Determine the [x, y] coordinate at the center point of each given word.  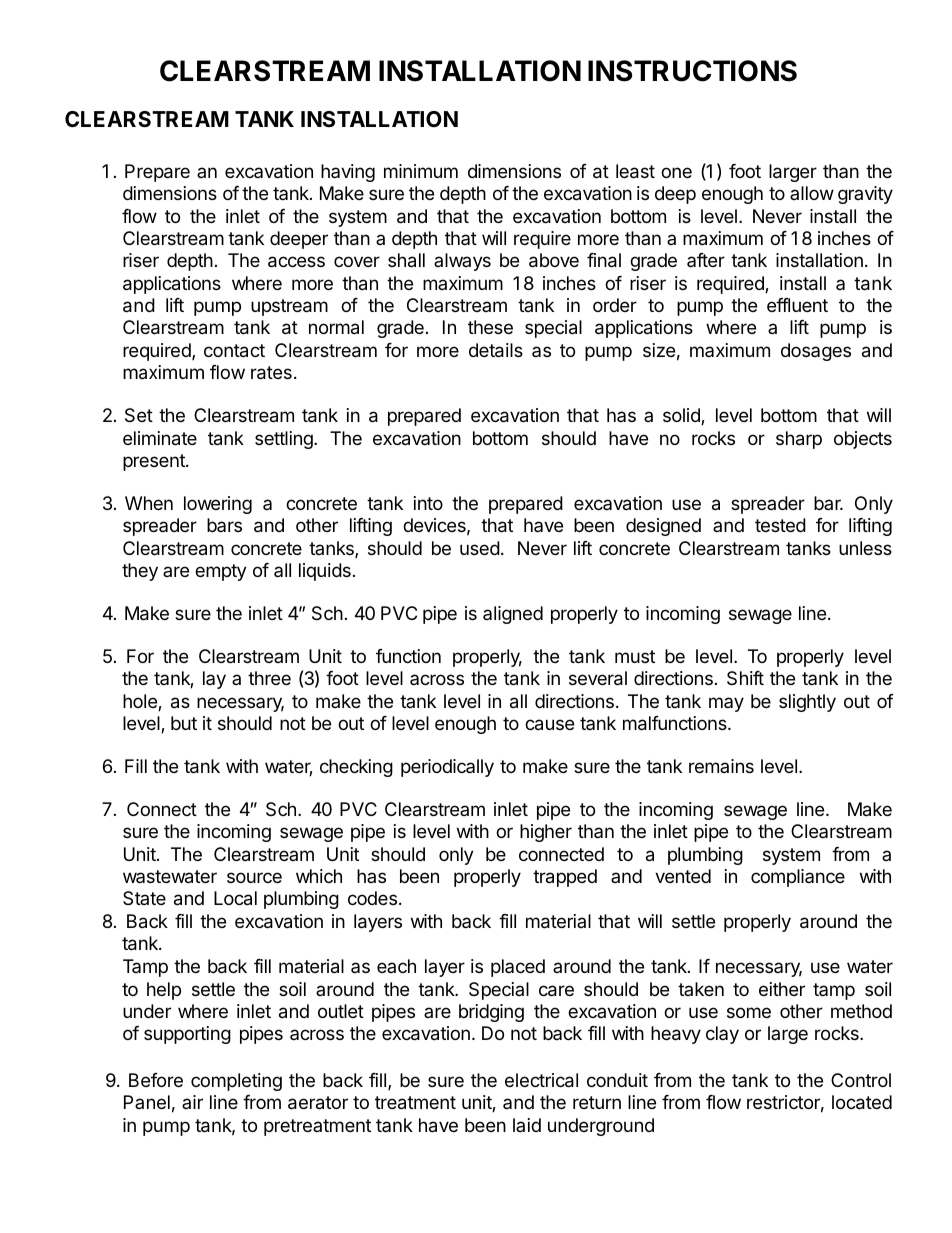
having [348, 173]
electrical [541, 1080]
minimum [421, 171]
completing [236, 1082]
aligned [513, 615]
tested [780, 525]
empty [221, 572]
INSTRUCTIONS [692, 71]
